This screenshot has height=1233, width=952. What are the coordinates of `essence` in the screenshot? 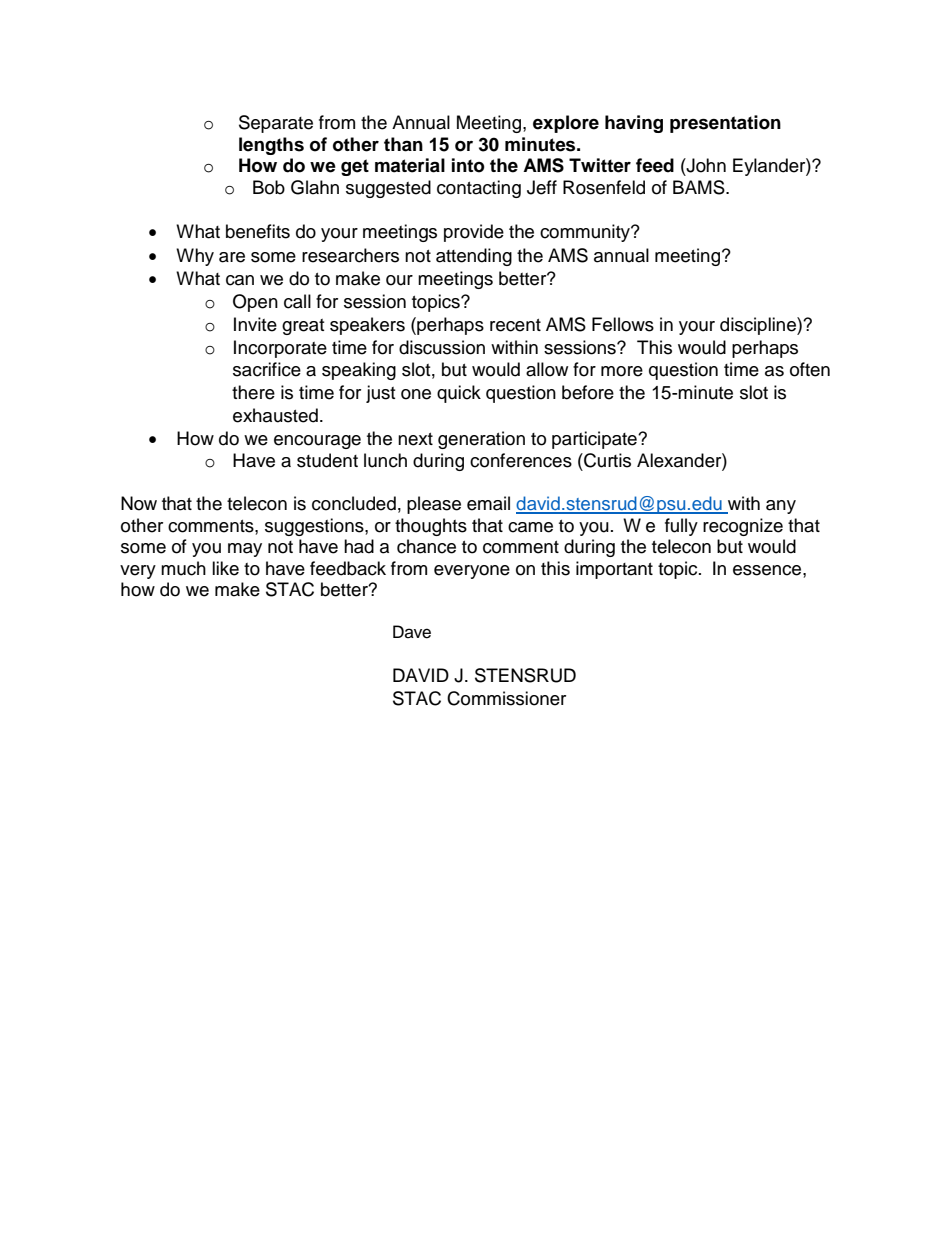 It's located at (768, 570).
